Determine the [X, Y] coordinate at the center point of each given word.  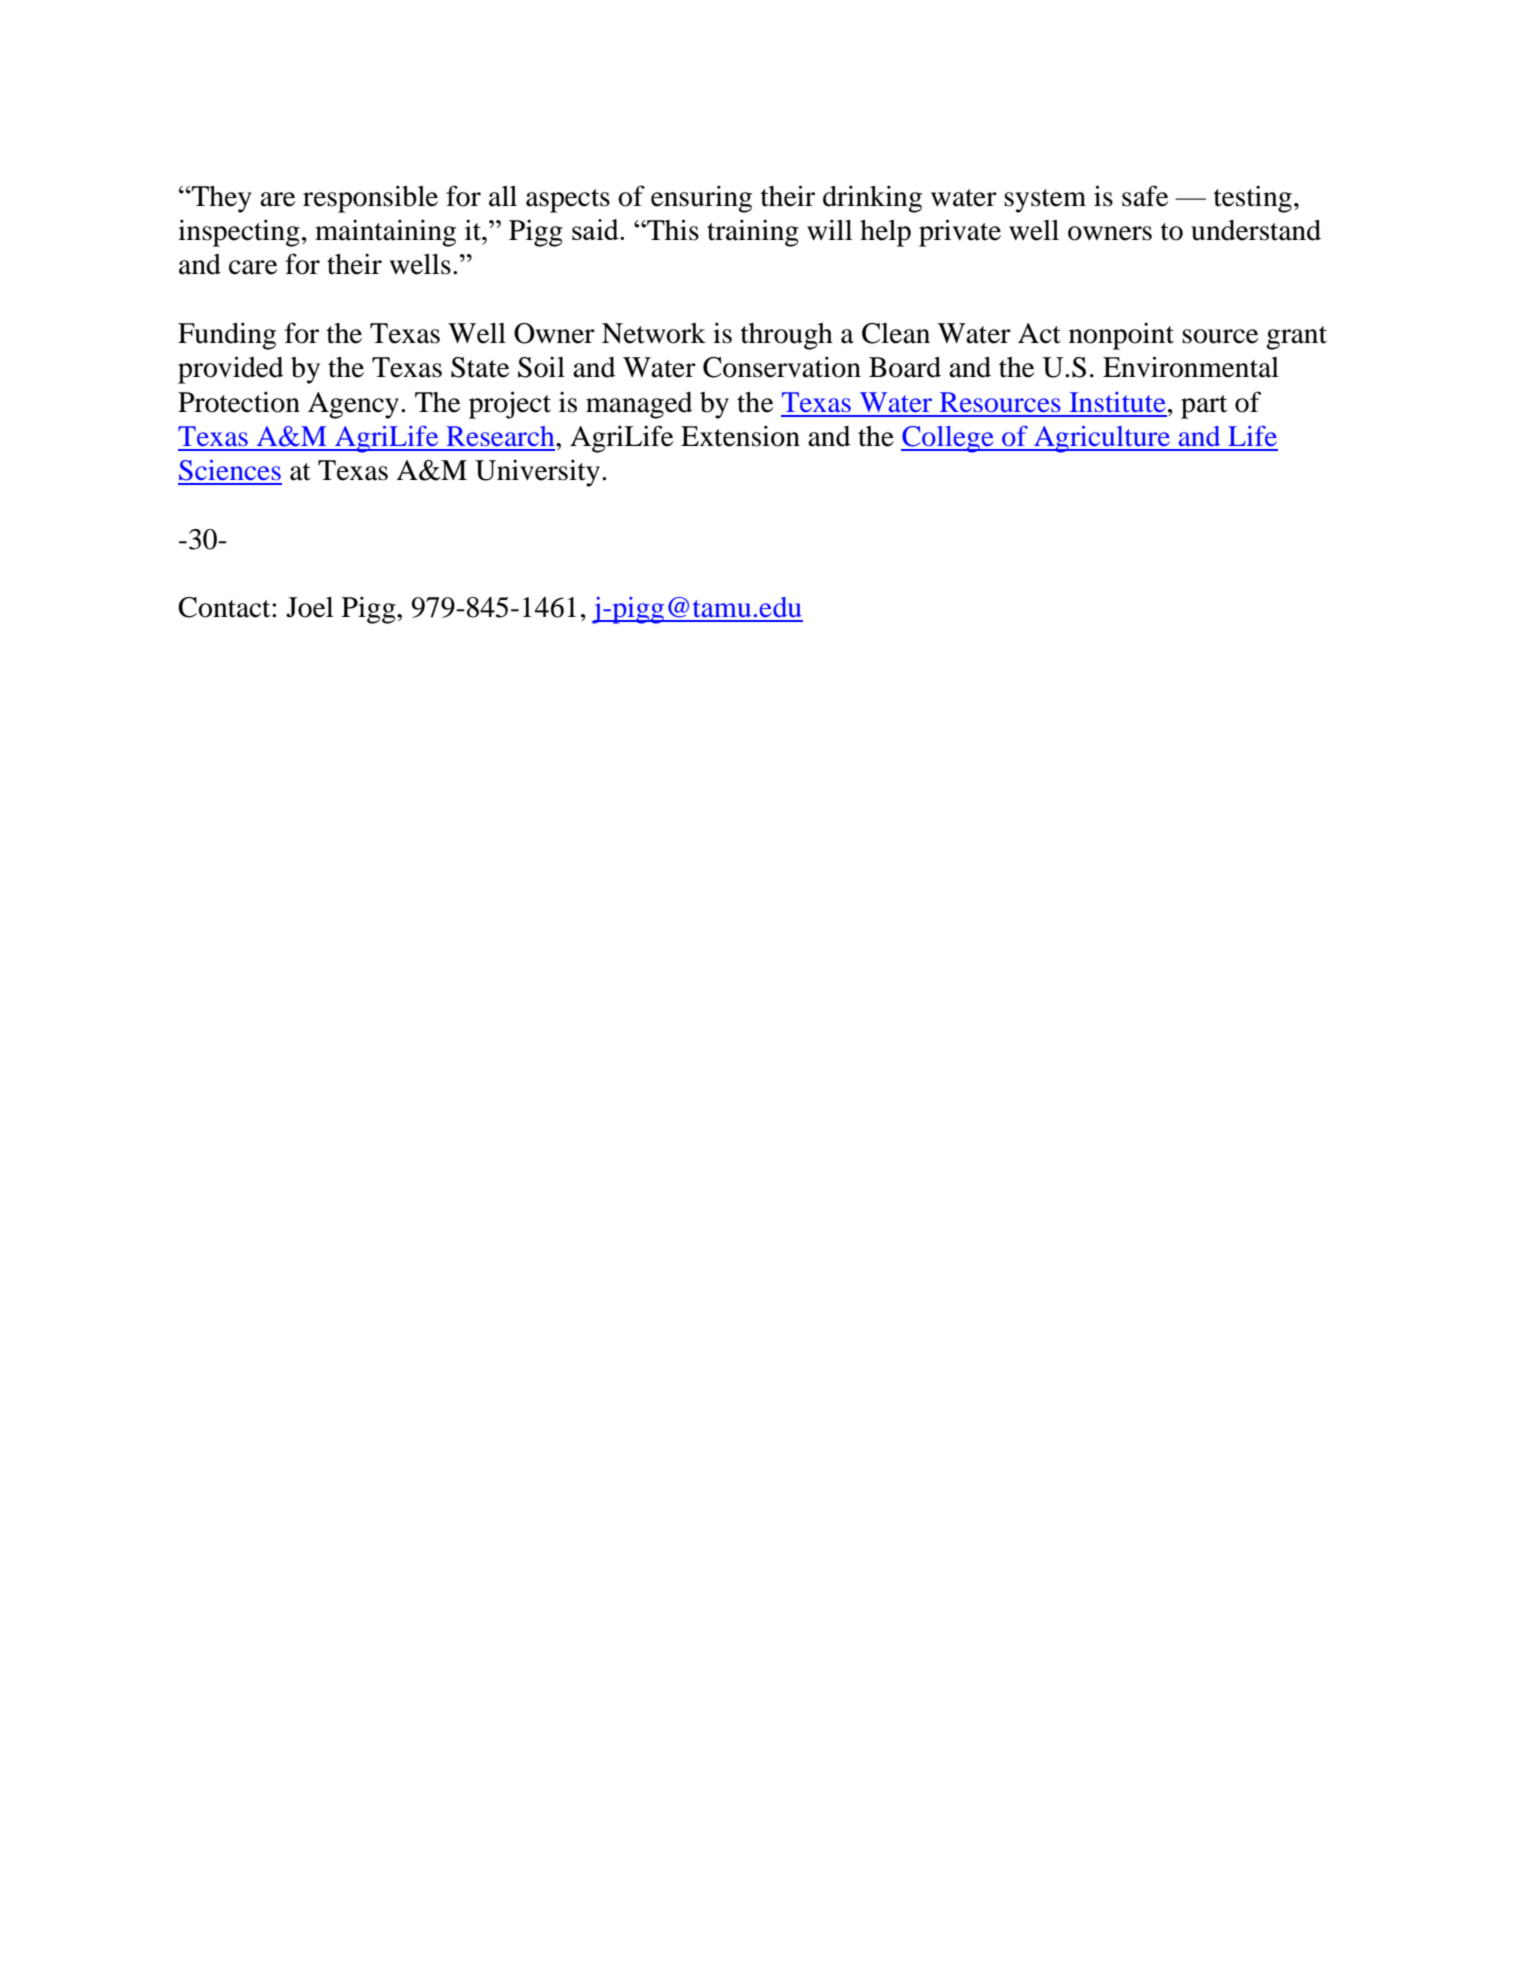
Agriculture [1102, 439]
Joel [309, 607]
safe [1145, 196]
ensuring [701, 199]
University [537, 473]
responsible [370, 199]
